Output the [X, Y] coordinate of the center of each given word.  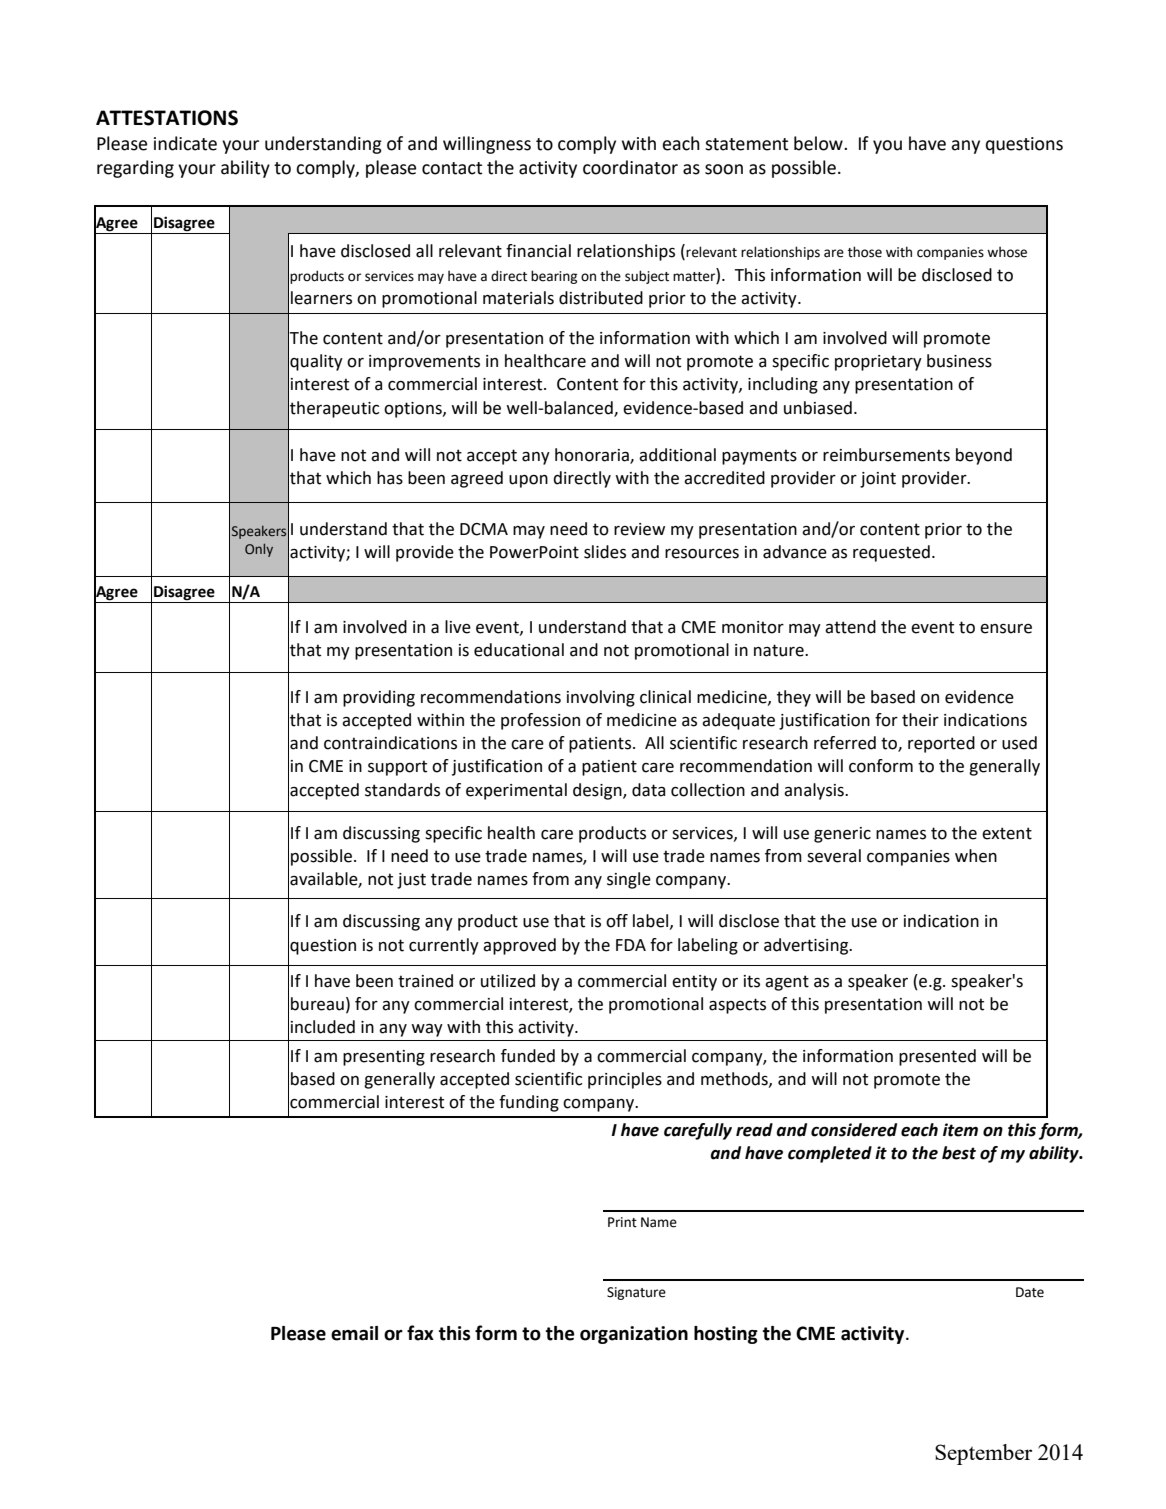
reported [941, 744]
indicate [185, 143]
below [819, 143]
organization [634, 1335]
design [598, 791]
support [397, 768]
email [354, 1333]
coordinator [630, 167]
